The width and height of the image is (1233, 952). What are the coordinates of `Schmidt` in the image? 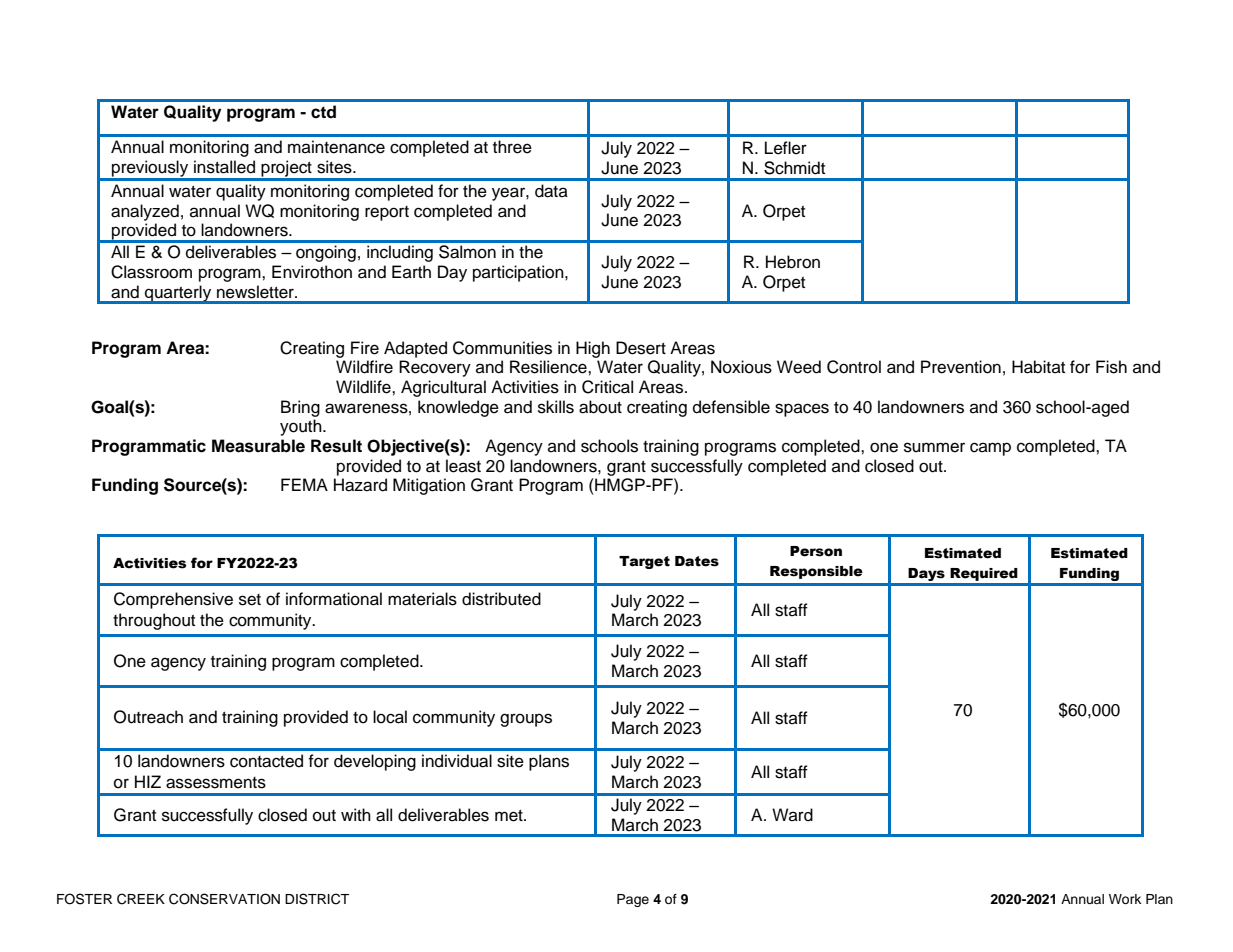 It's located at (794, 168).
